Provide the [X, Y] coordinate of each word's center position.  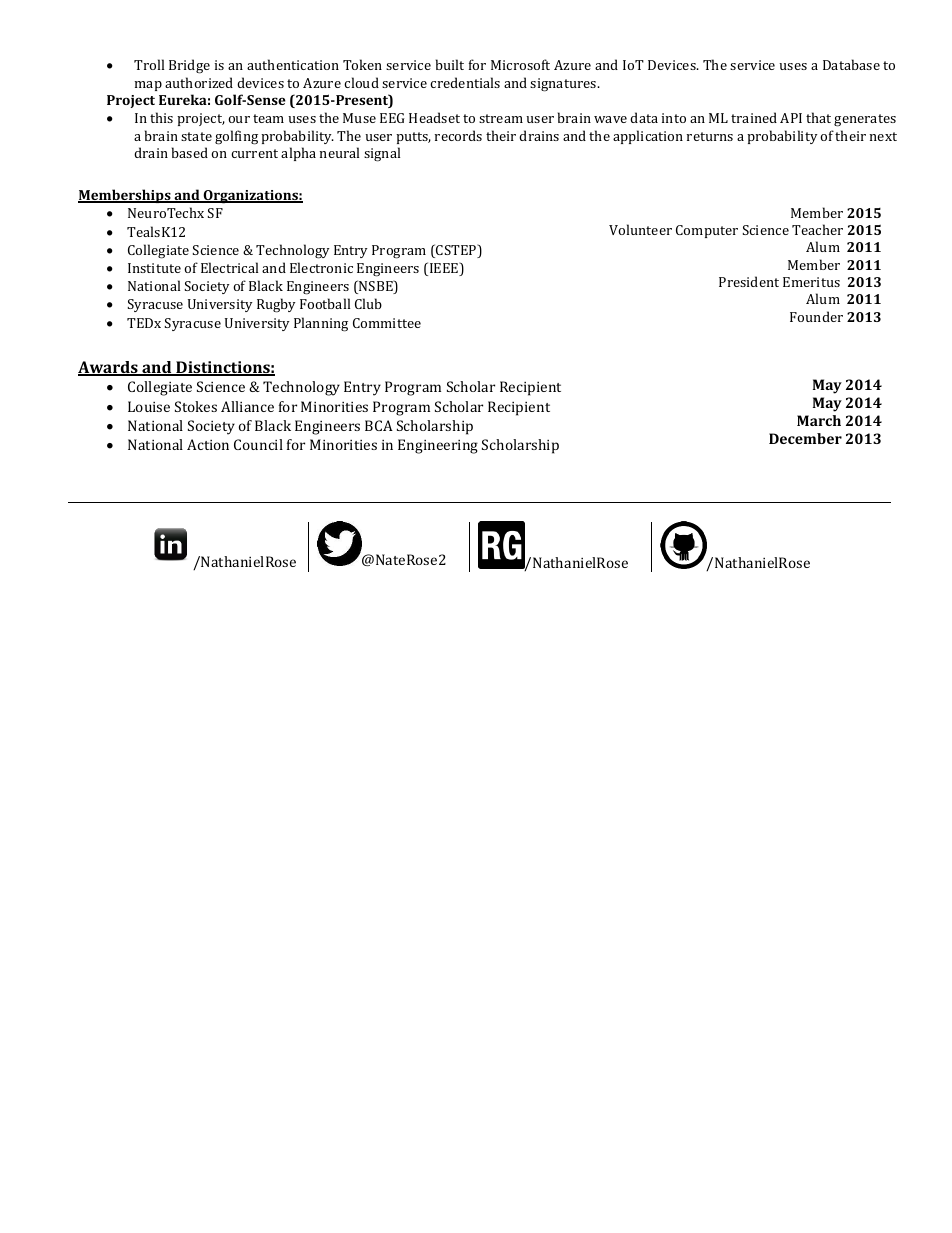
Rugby [276, 305]
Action [208, 444]
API [791, 118]
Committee [387, 323]
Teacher [817, 229]
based [190, 152]
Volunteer [640, 229]
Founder [816, 316]
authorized [199, 82]
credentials [465, 82]
